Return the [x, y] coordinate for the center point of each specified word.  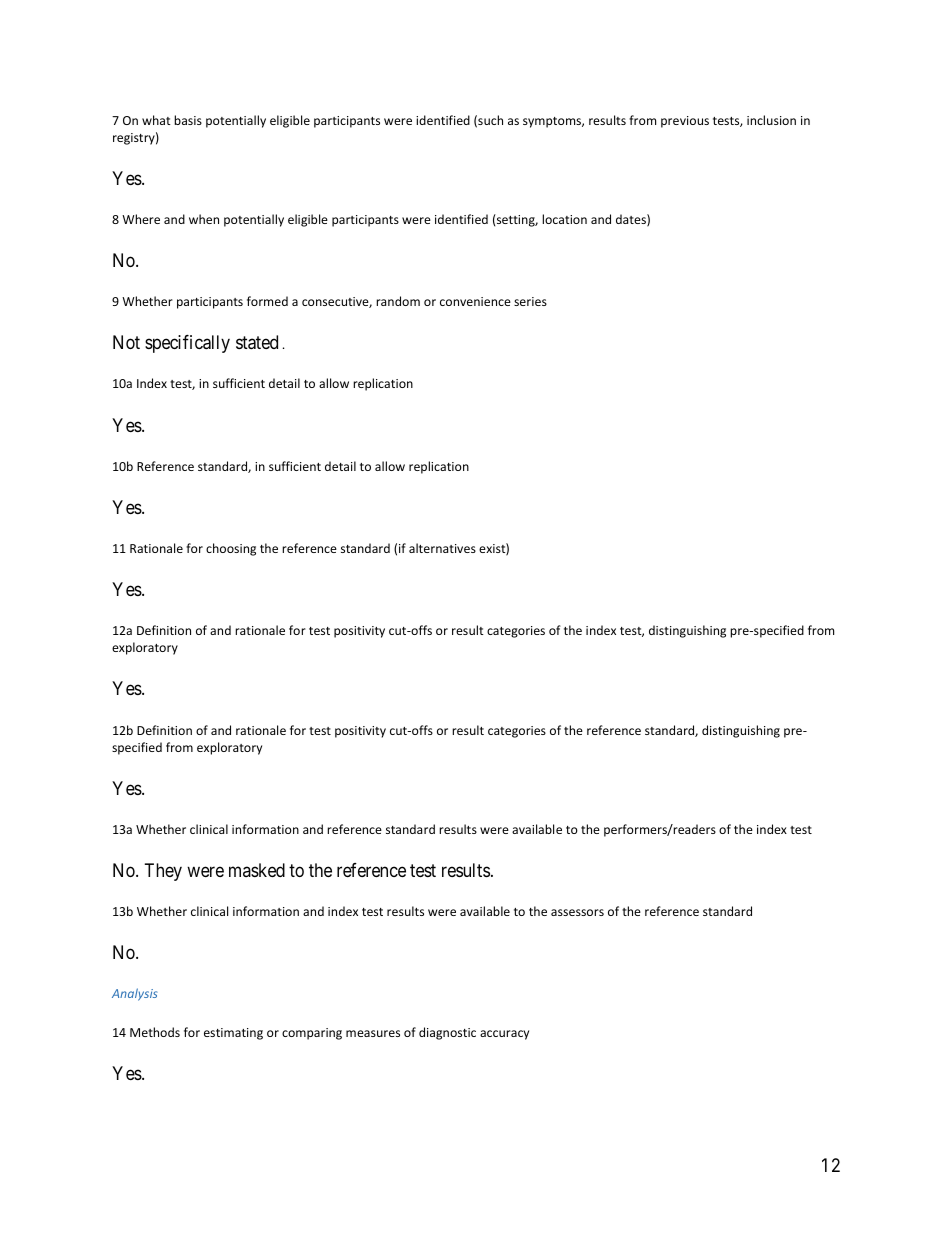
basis [188, 120]
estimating [233, 1034]
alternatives [442, 548]
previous [685, 122]
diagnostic [447, 1033]
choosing [231, 549]
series [530, 301]
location [564, 219]
